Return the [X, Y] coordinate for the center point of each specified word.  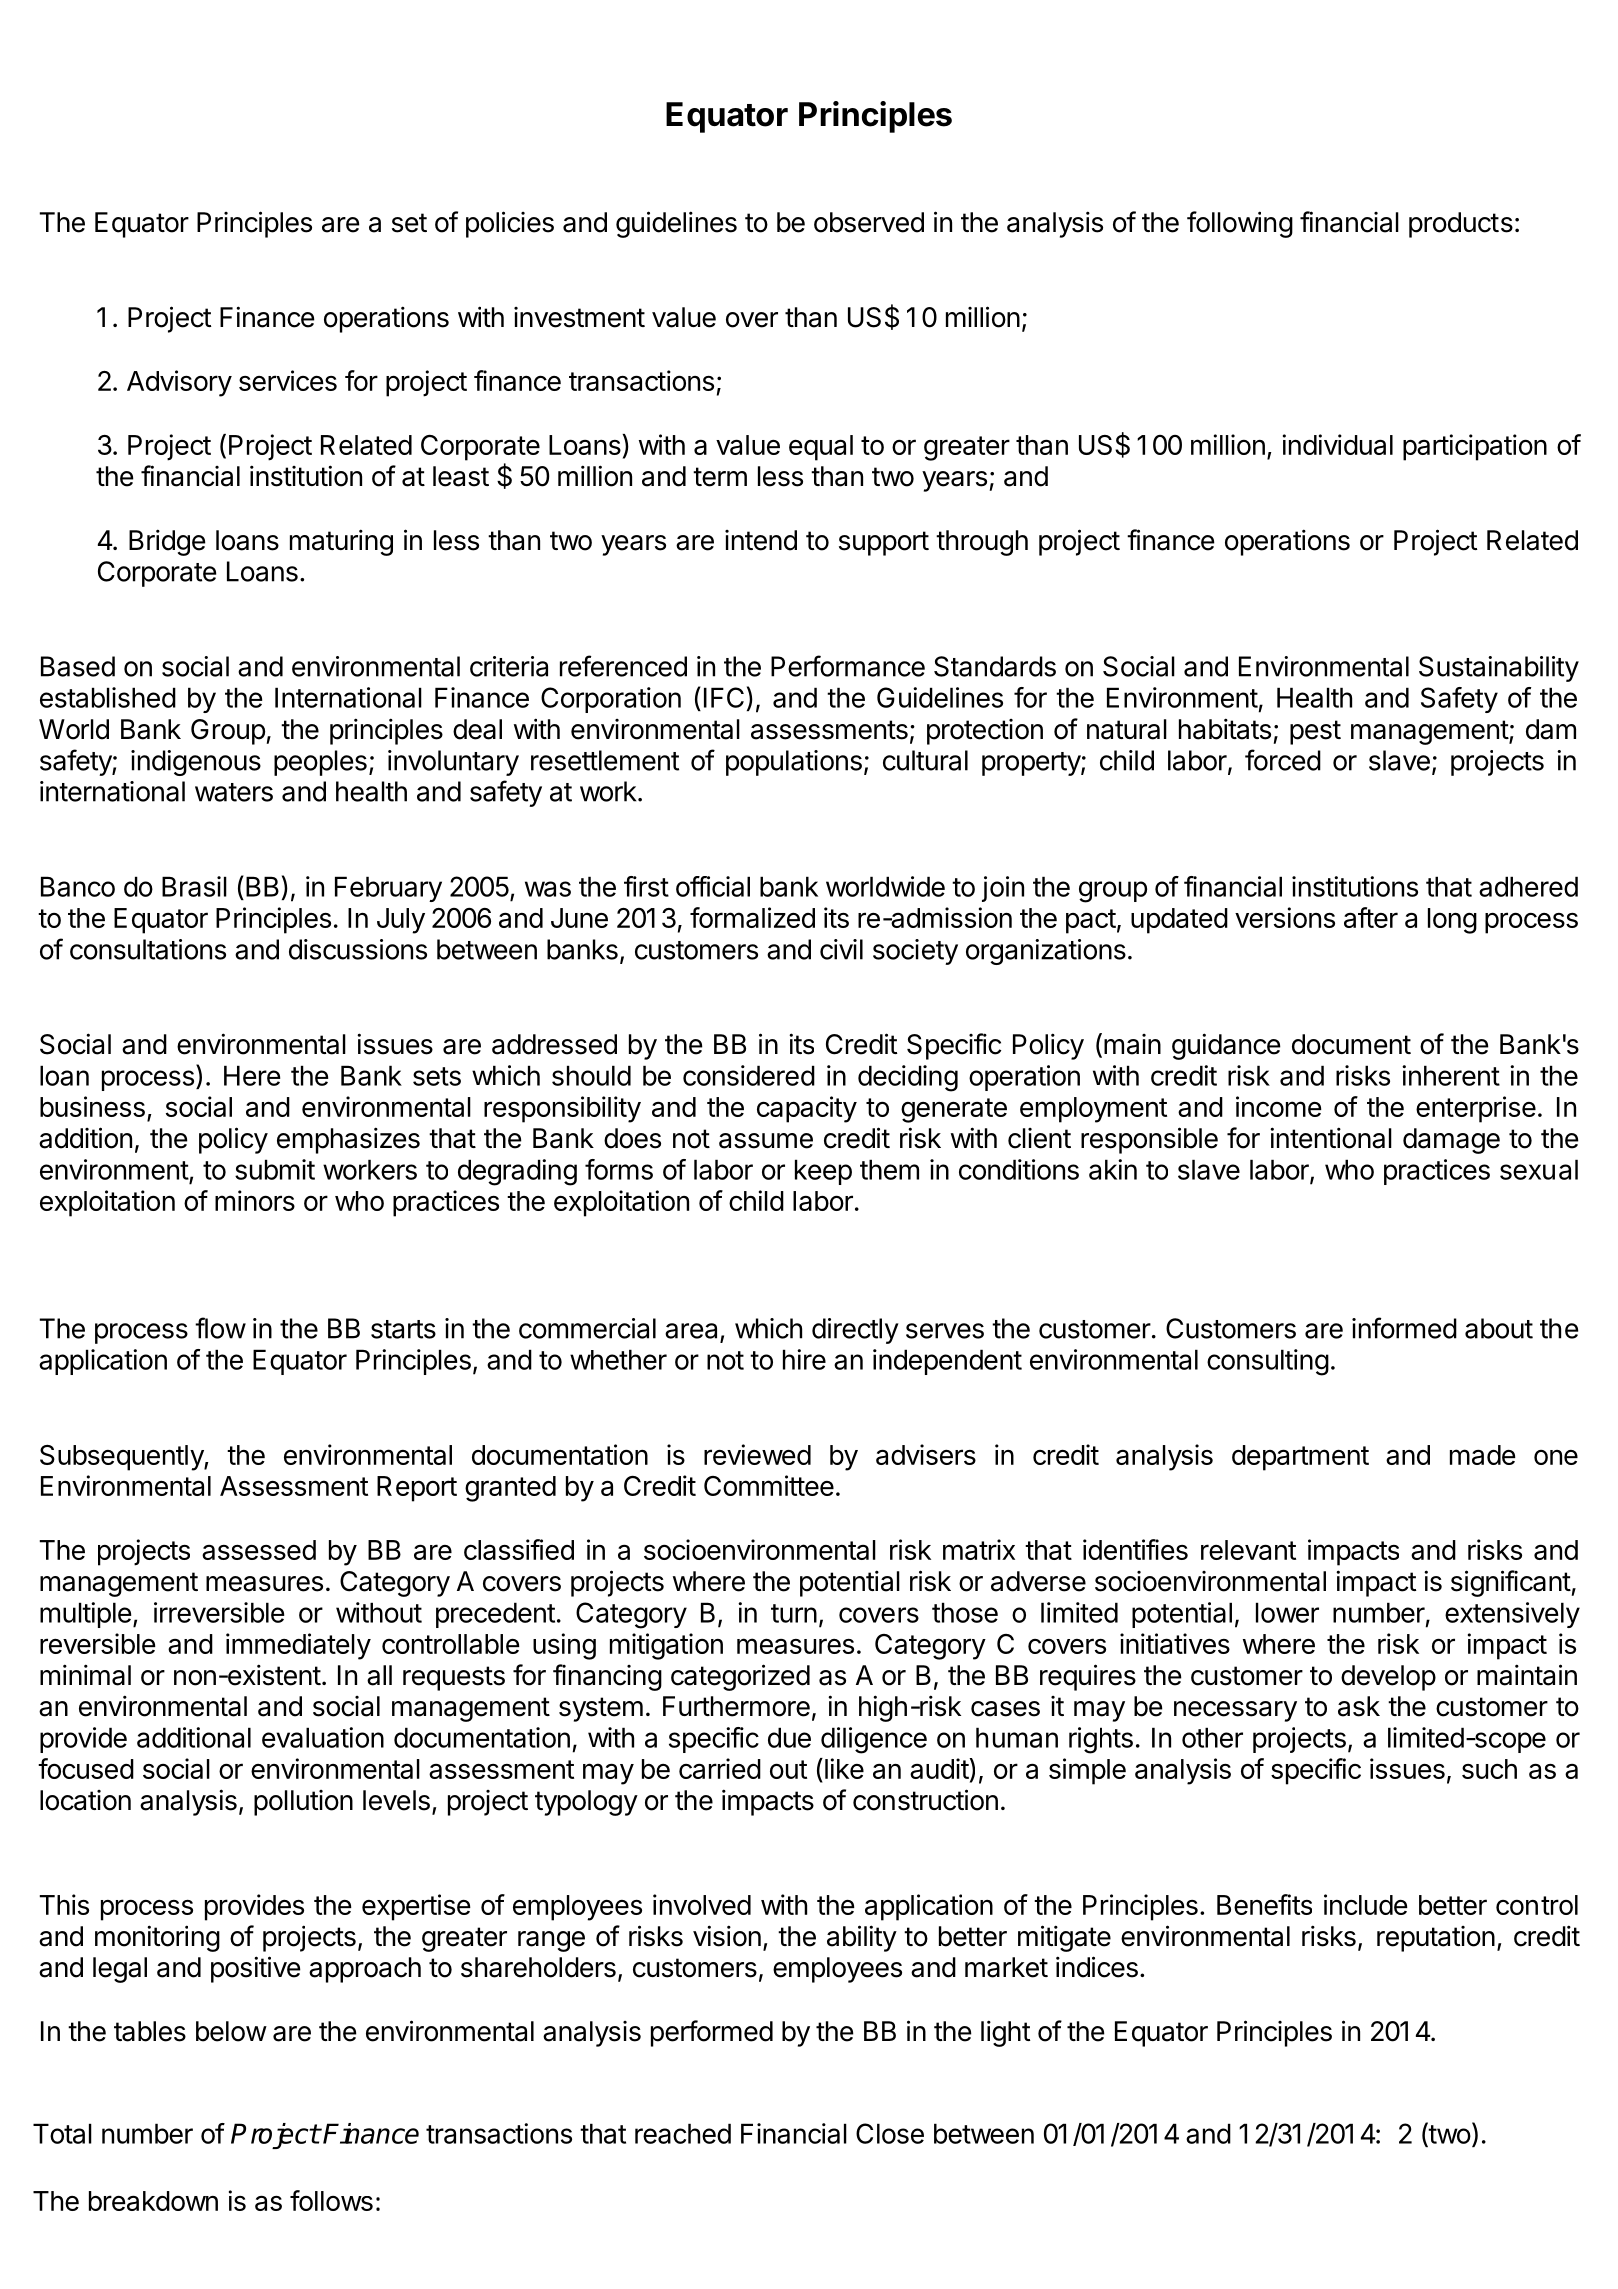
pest [1315, 732]
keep [823, 1172]
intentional [1331, 1138]
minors [255, 1200]
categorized [740, 1677]
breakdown [153, 2201]
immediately [298, 1646]
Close [890, 2133]
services [288, 380]
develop [1388, 1678]
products [1461, 225]
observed [869, 222]
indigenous [196, 763]
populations [794, 763]
